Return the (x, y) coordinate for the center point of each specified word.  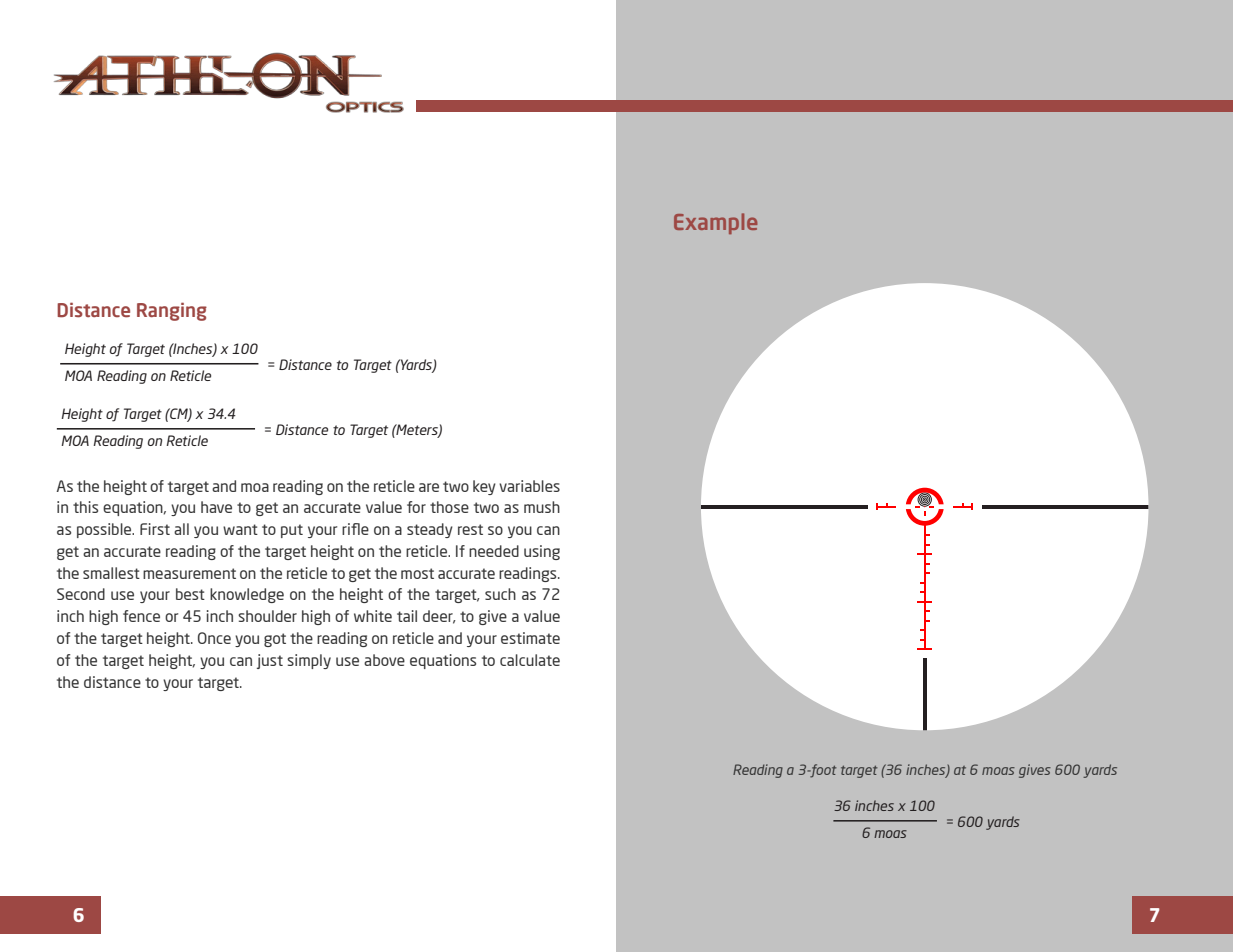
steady (430, 530)
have (216, 507)
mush (542, 507)
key (484, 487)
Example (716, 223)
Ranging (172, 311)
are (429, 487)
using (542, 552)
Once (214, 638)
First (155, 529)
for (416, 507)
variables (529, 486)
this (85, 507)
